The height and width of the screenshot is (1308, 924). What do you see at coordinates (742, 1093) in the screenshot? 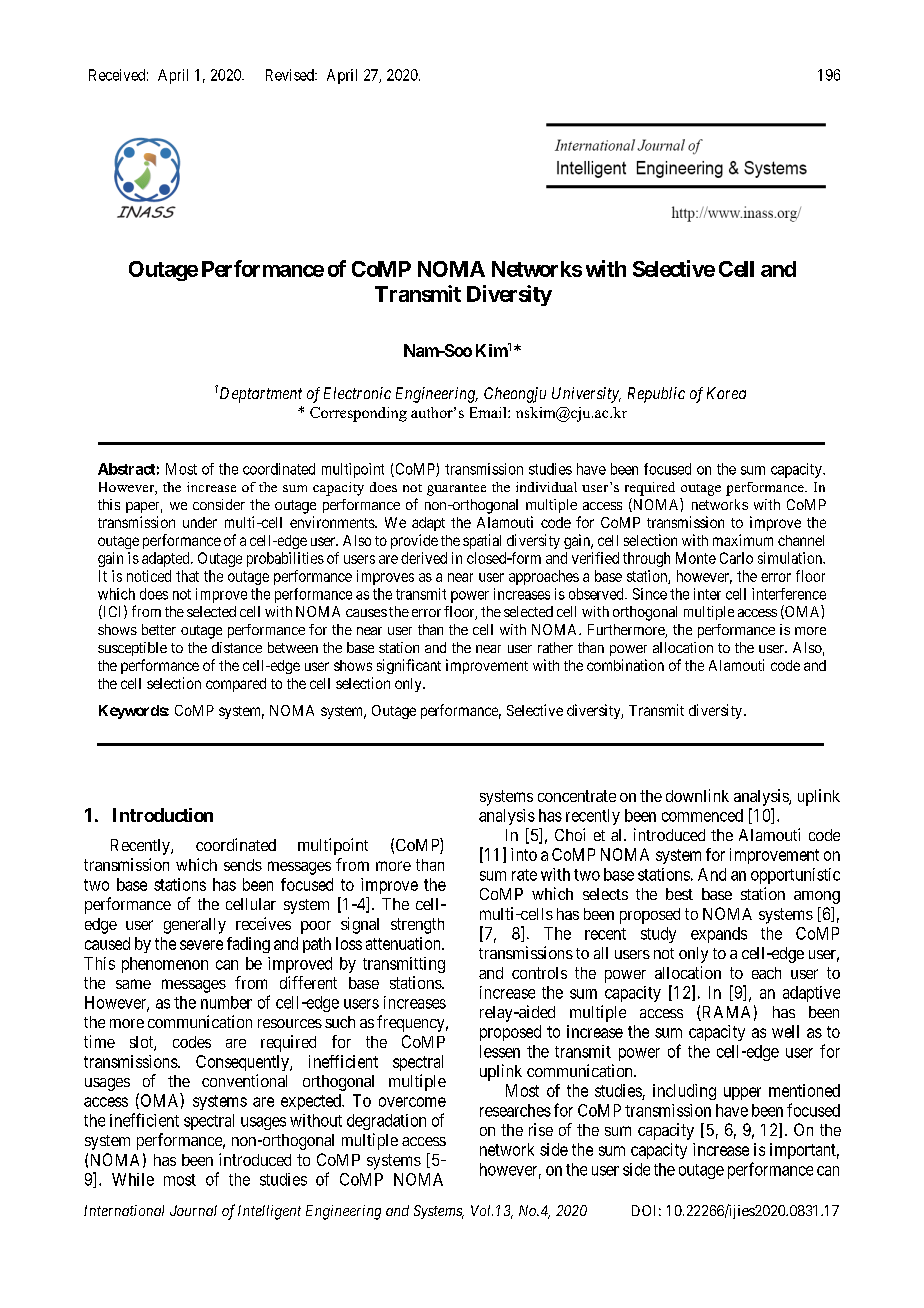
I see `upper` at bounding box center [742, 1093].
